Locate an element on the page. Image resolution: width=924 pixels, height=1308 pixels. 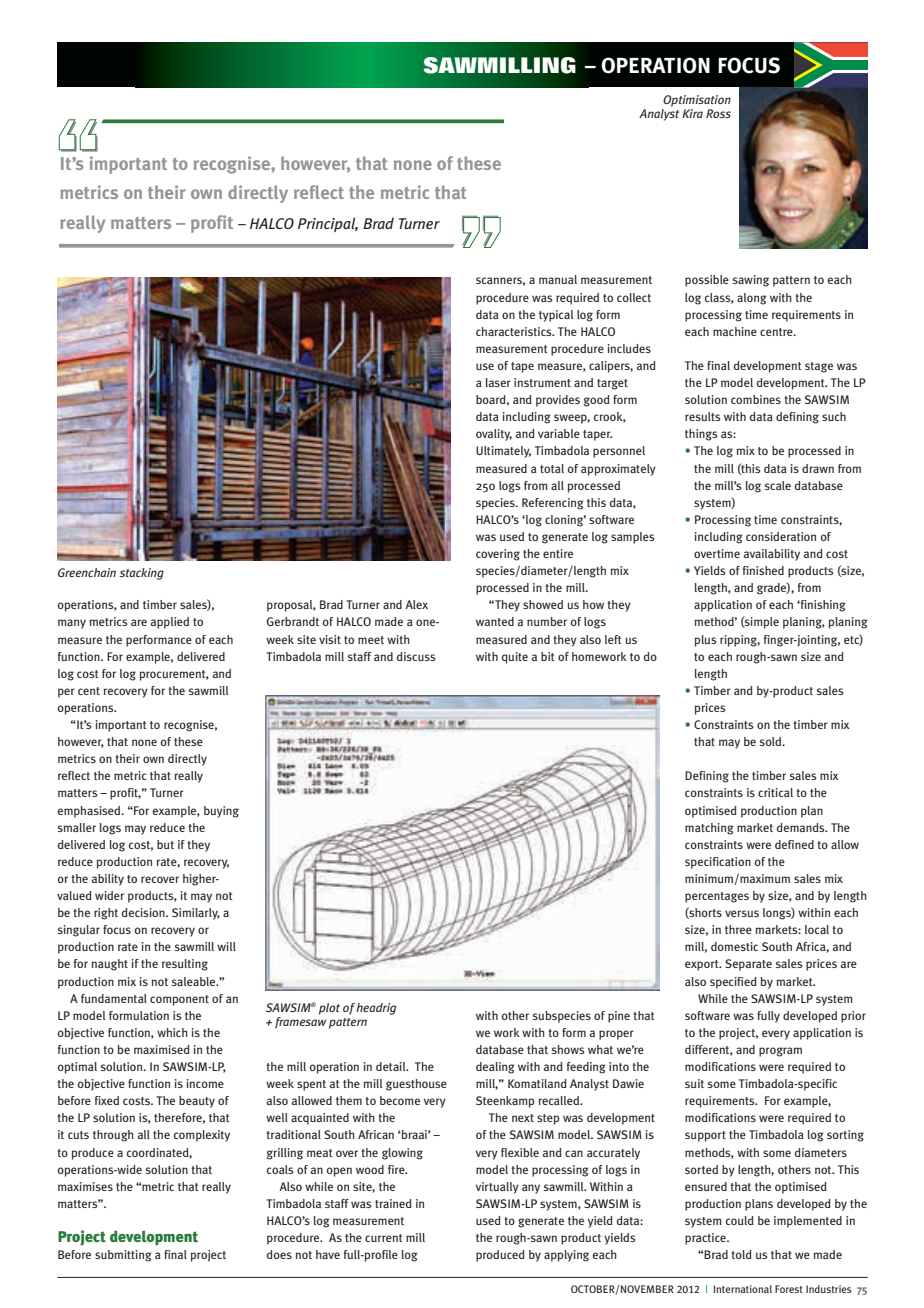
discuss is located at coordinates (416, 656).
